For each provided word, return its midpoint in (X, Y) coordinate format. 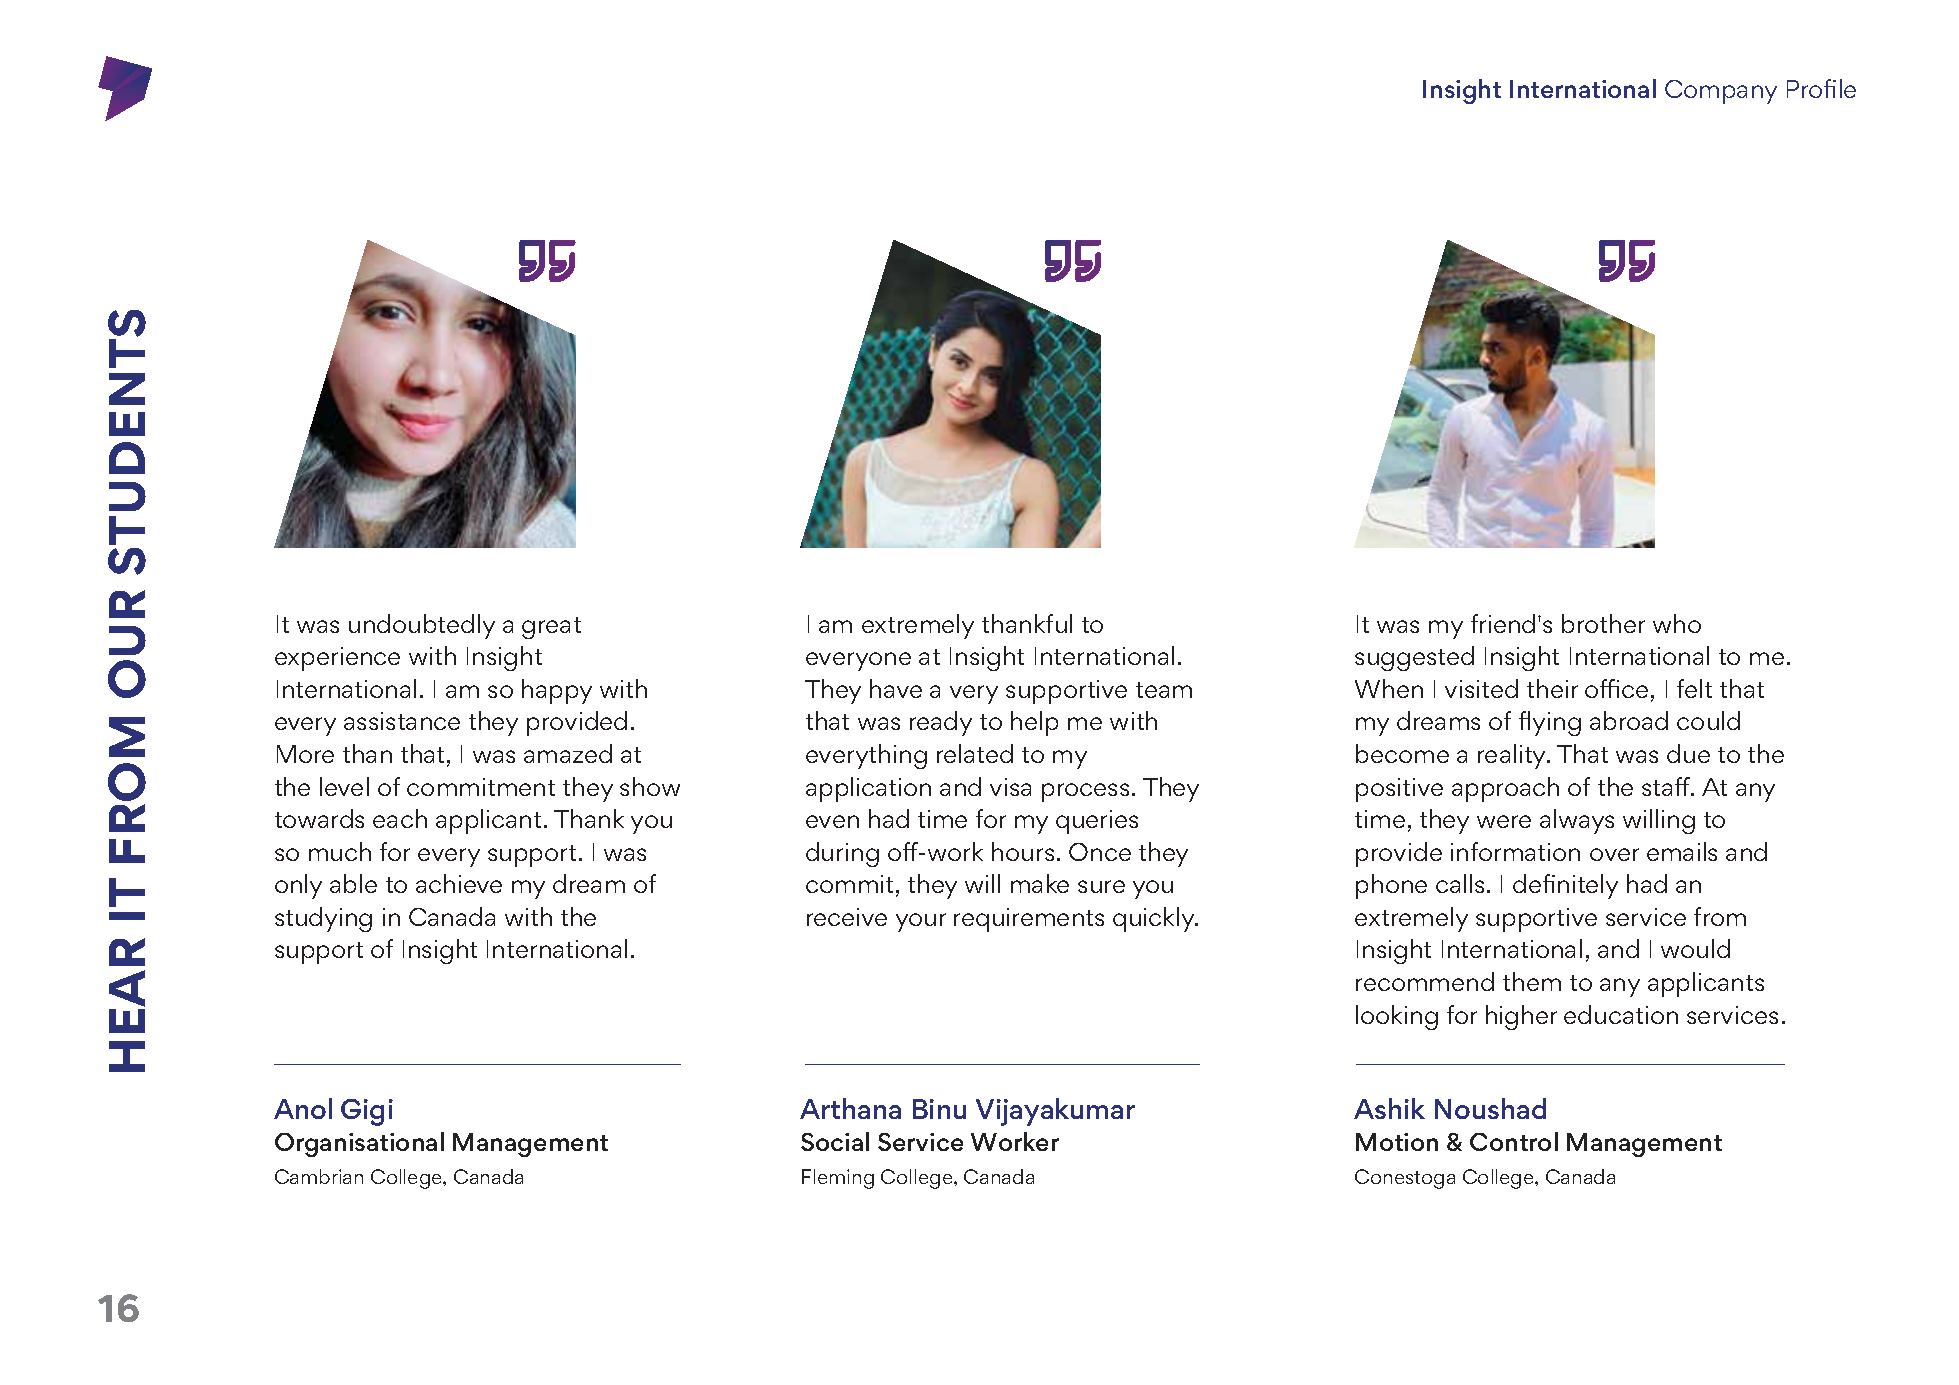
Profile (1821, 88)
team (1164, 690)
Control (1514, 1141)
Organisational (359, 1144)
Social (835, 1141)
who (1677, 623)
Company (1721, 92)
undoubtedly (422, 626)
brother (1603, 623)
